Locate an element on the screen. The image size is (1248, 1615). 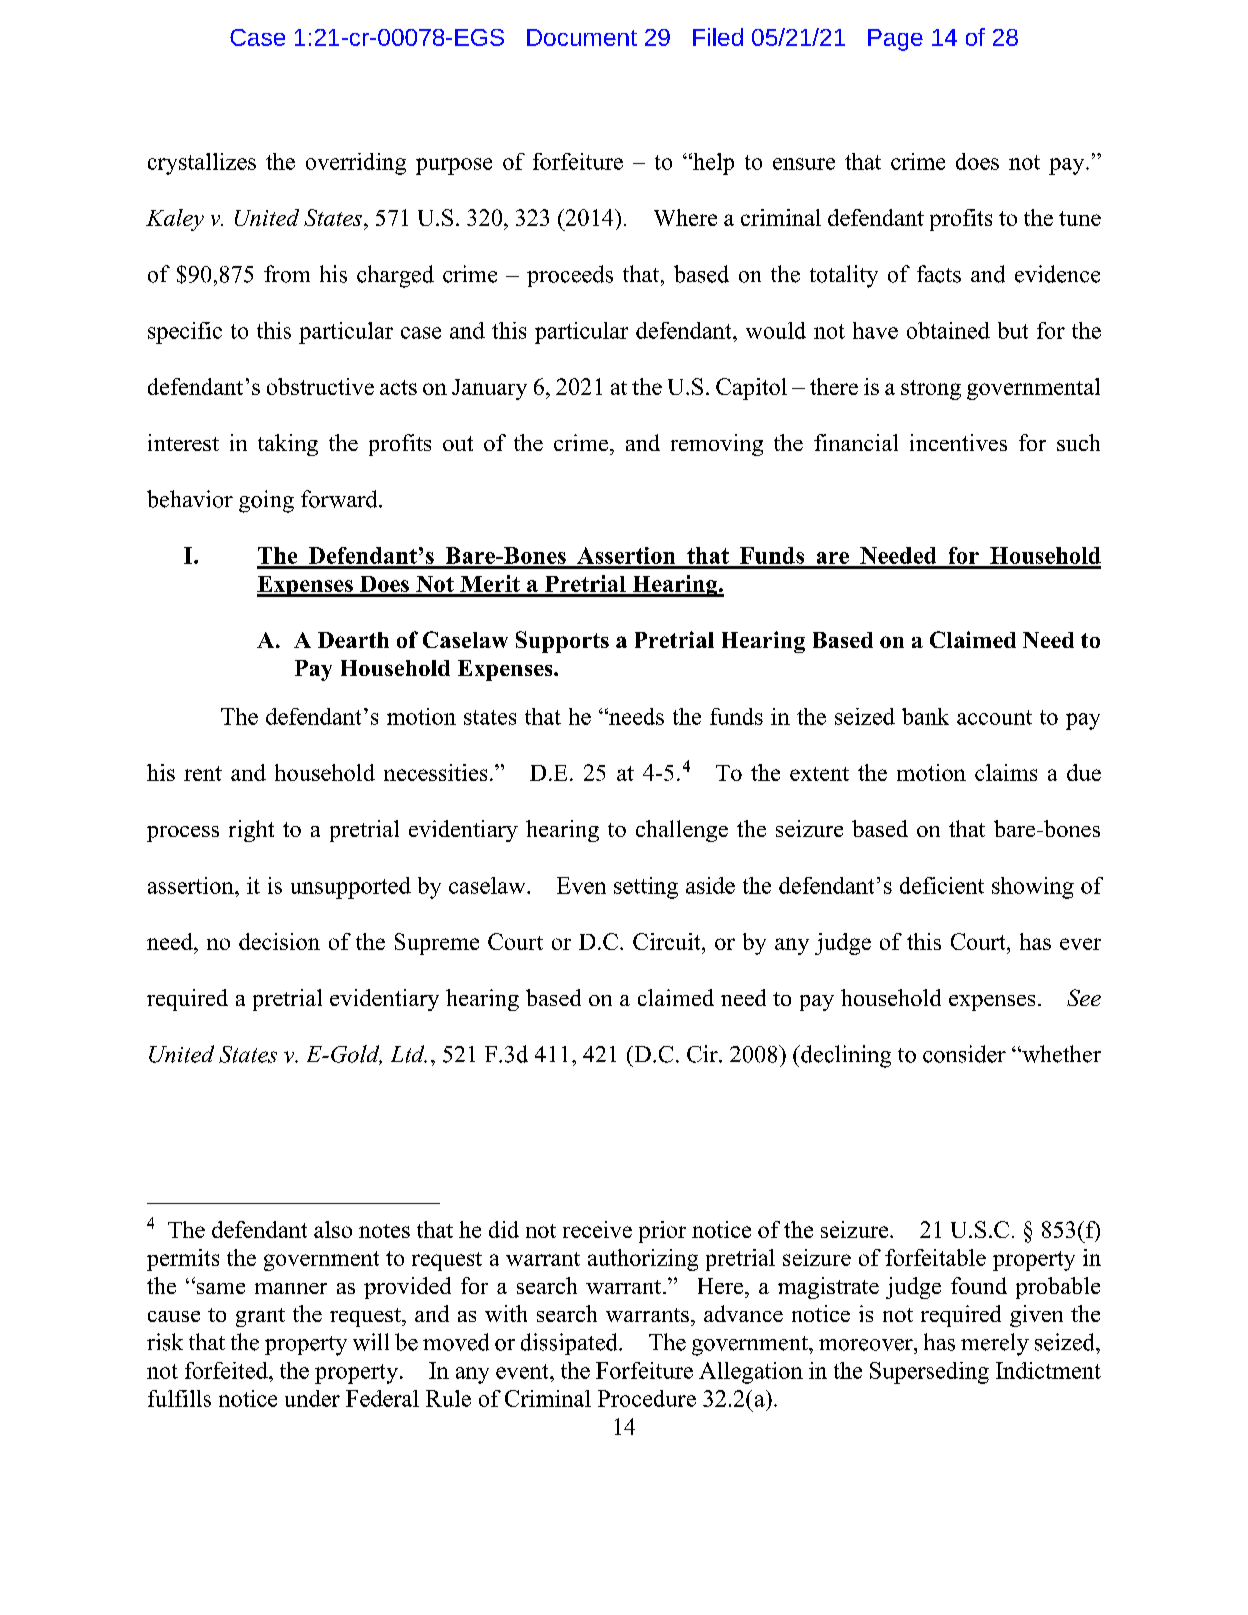
account is located at coordinates (994, 717).
